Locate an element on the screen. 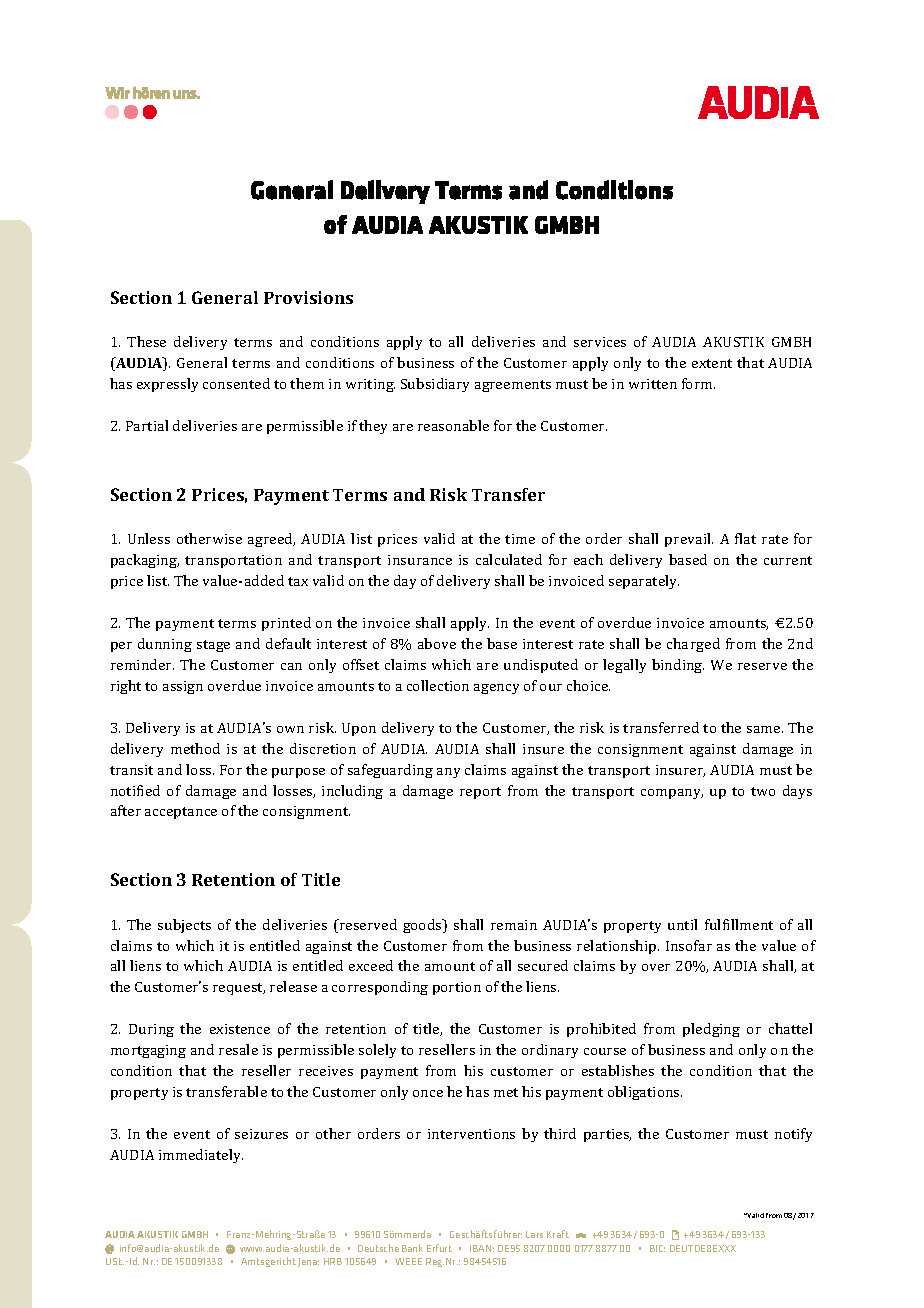  two is located at coordinates (763, 791).
